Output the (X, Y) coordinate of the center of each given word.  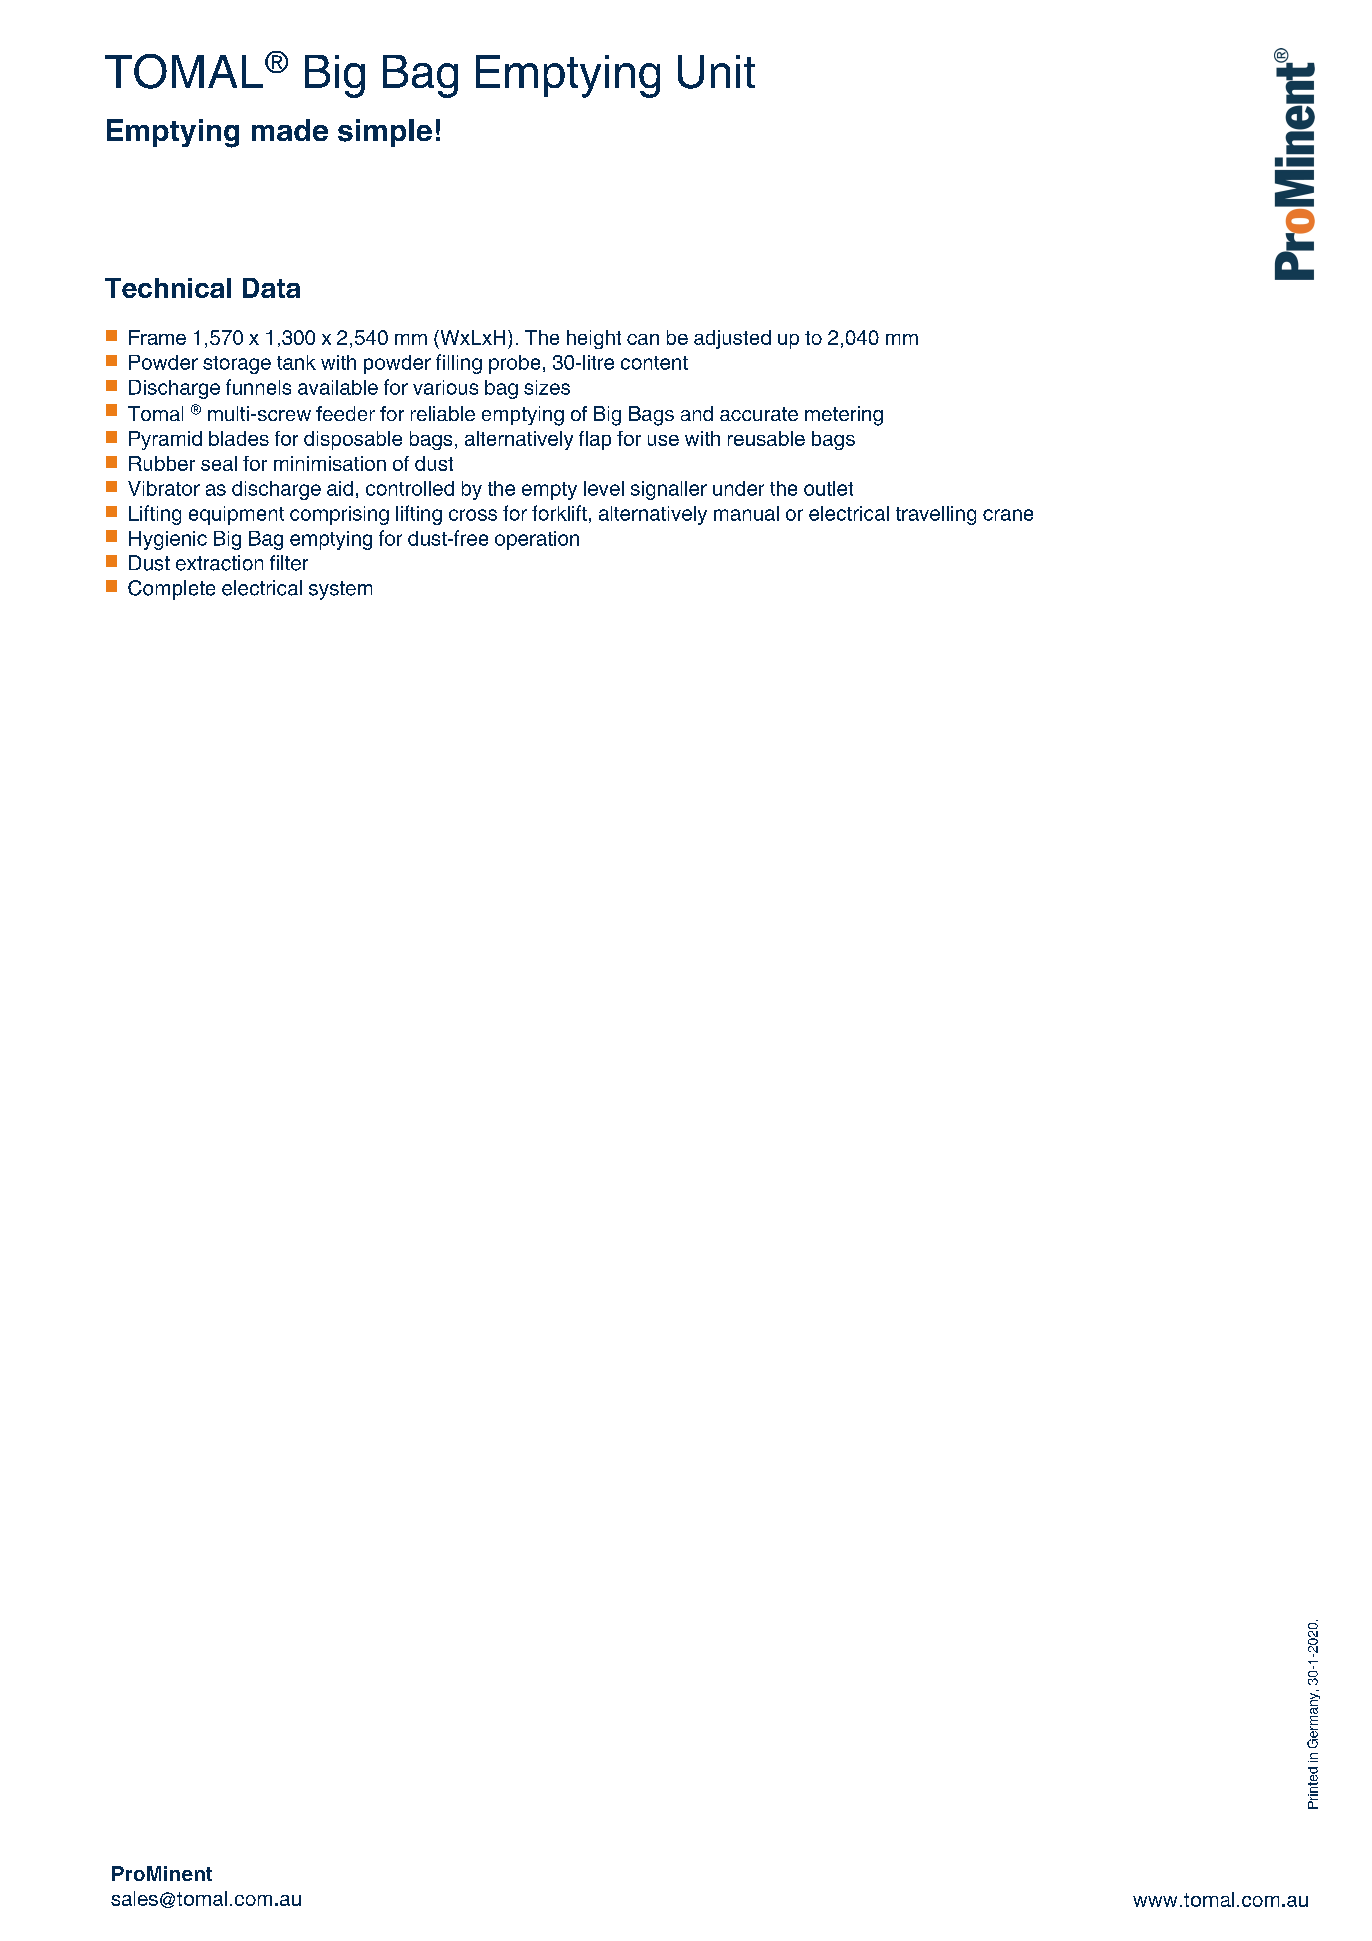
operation (537, 540)
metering (844, 416)
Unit (716, 72)
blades (239, 438)
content (654, 363)
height (594, 339)
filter (289, 563)
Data (271, 288)
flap (595, 440)
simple (385, 133)
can (643, 339)
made (290, 130)
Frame (157, 337)
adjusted (732, 339)
